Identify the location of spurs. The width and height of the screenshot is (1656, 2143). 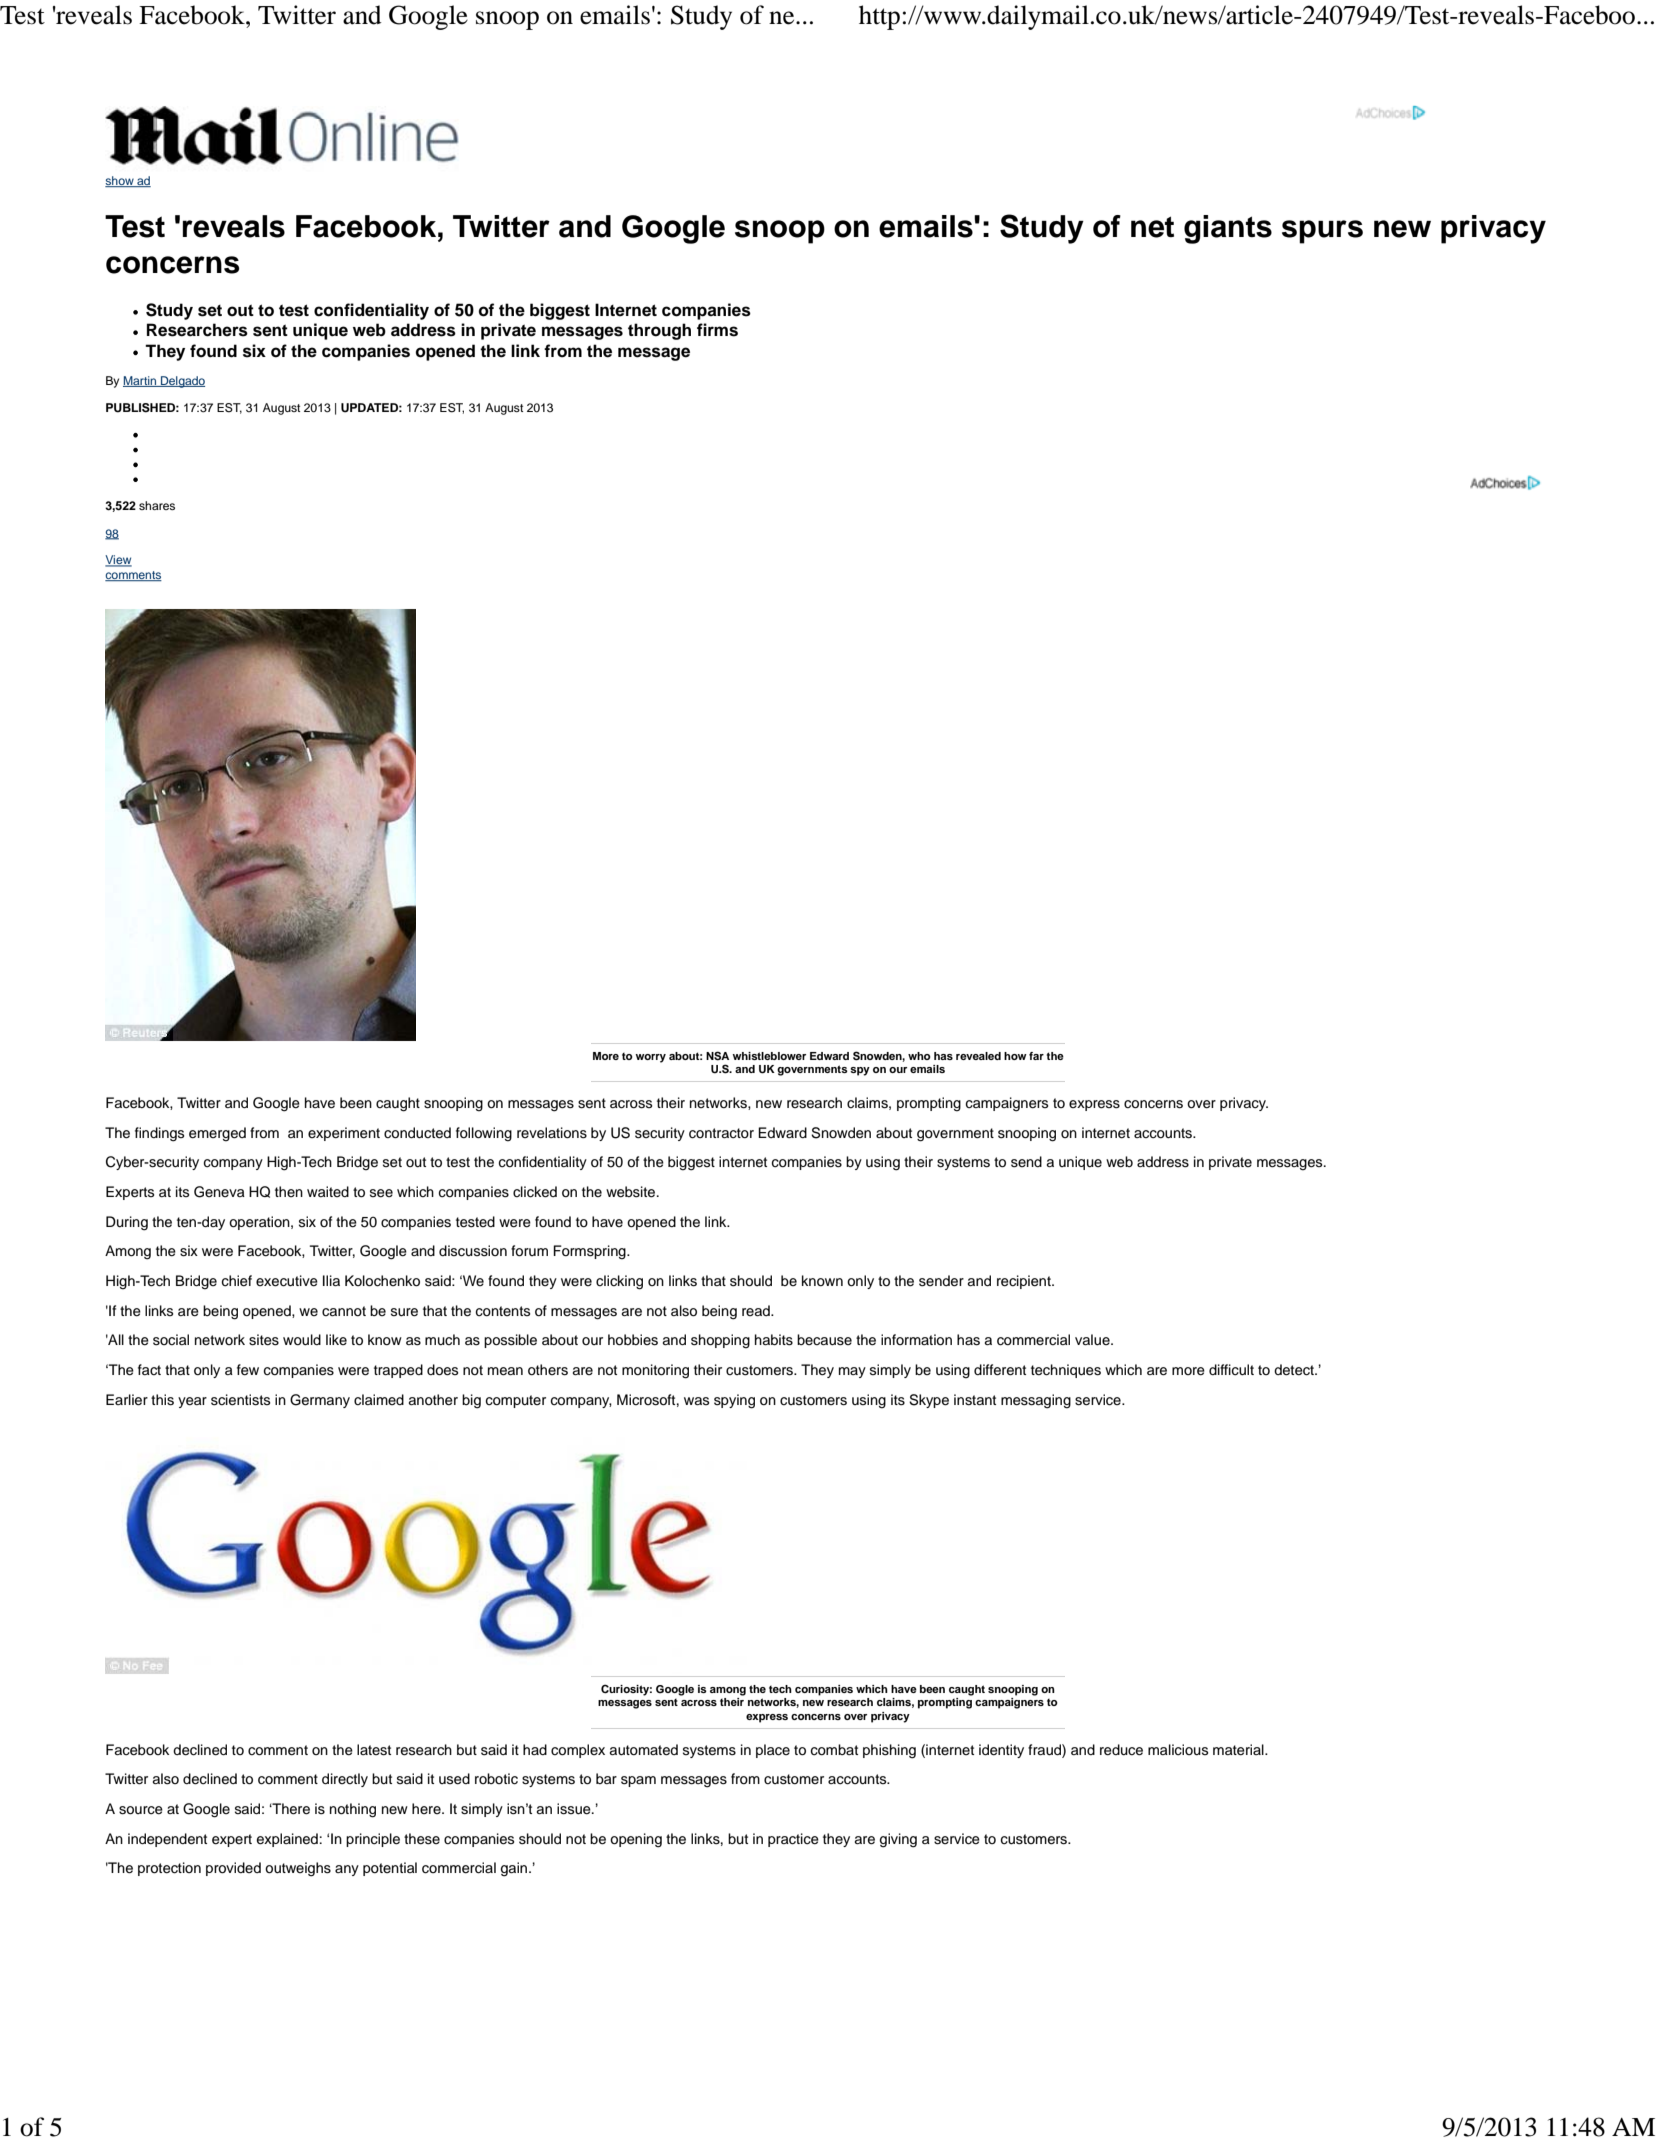
(1322, 232).
